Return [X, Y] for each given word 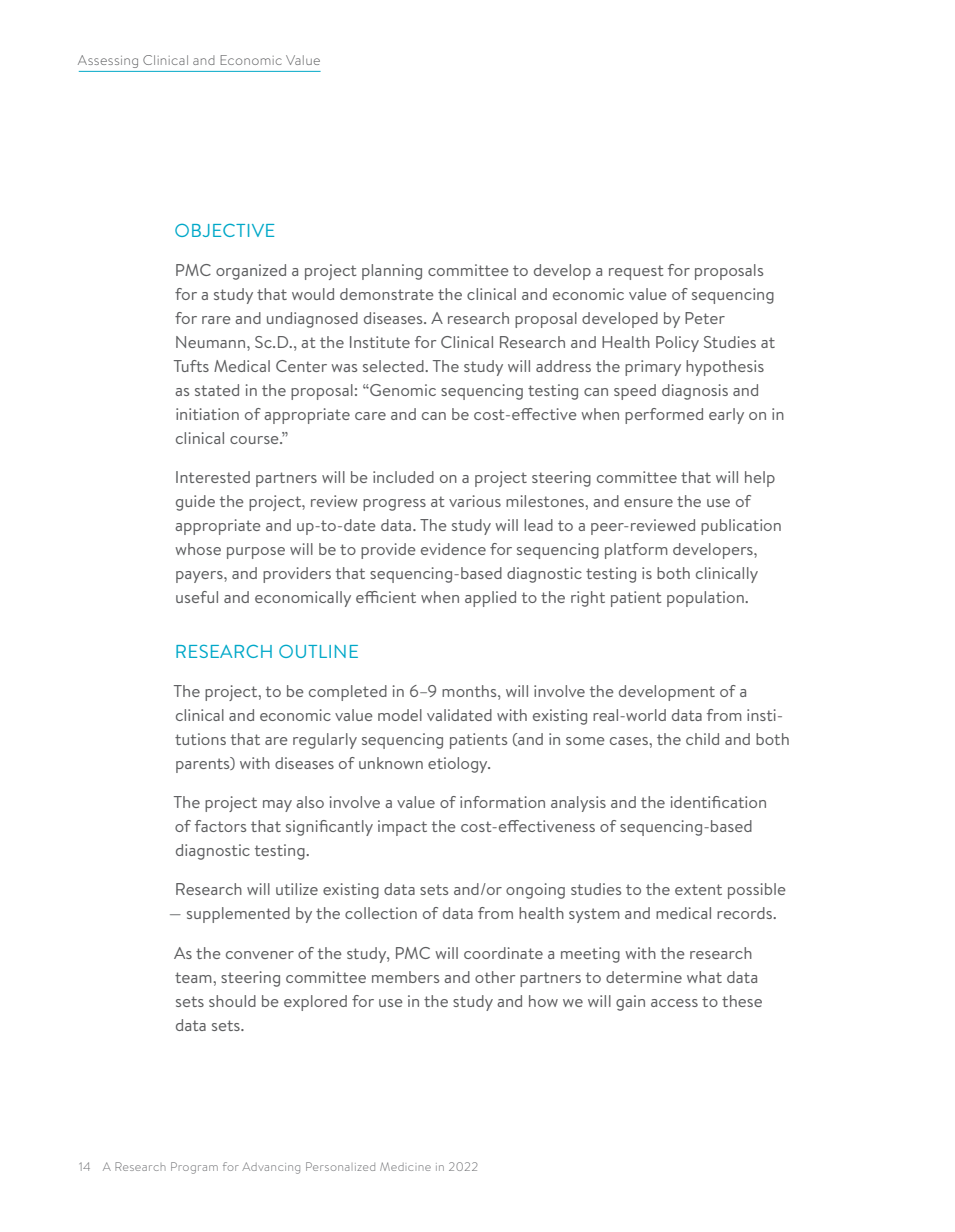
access [674, 1003]
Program [194, 1168]
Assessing [108, 61]
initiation [207, 414]
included [403, 477]
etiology [459, 765]
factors [220, 826]
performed [664, 416]
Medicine [405, 1166]
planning [392, 272]
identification [718, 802]
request [636, 272]
